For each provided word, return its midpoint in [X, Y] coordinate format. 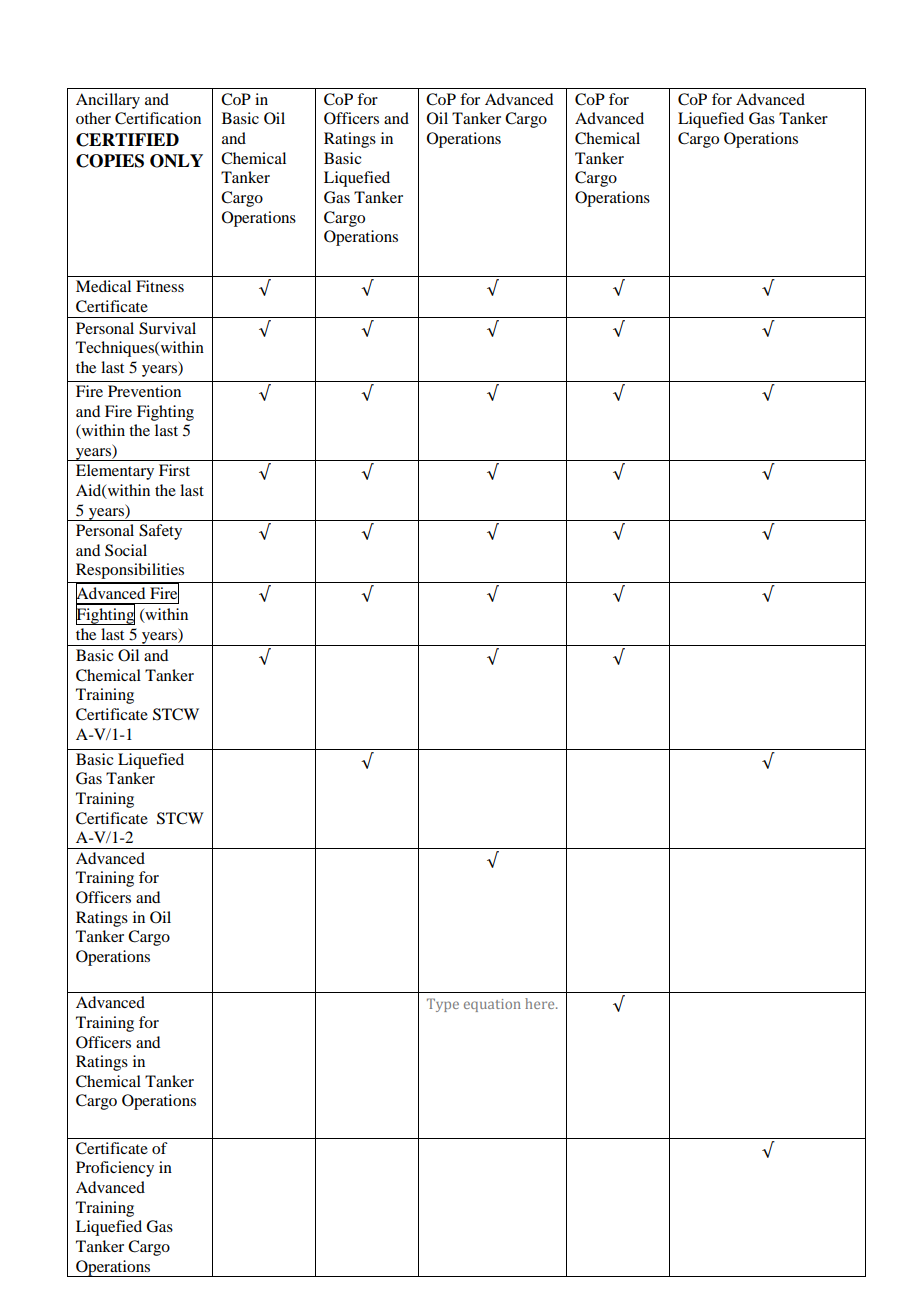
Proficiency [115, 1169]
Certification [158, 118]
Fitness [160, 286]
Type [443, 1005]
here [541, 1003]
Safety [160, 532]
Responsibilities [130, 571]
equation [492, 1005]
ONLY [176, 161]
